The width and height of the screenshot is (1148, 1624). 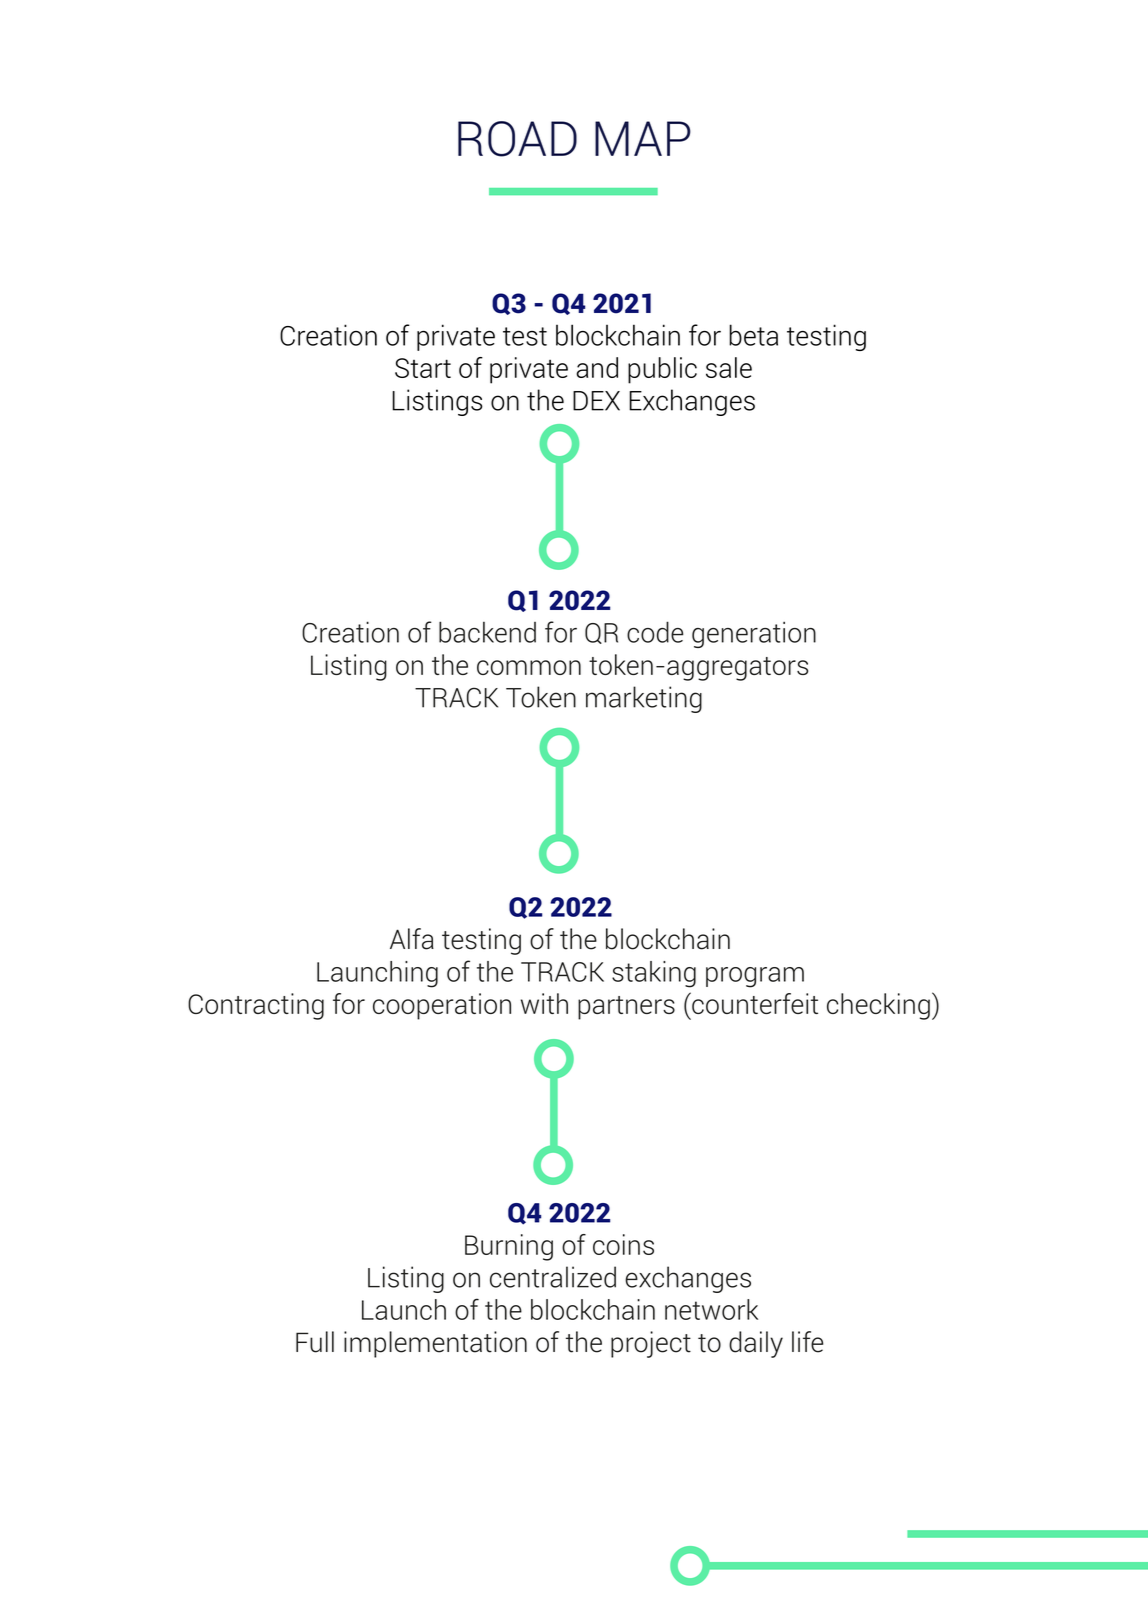 What do you see at coordinates (487, 632) in the screenshot?
I see `backend` at bounding box center [487, 632].
